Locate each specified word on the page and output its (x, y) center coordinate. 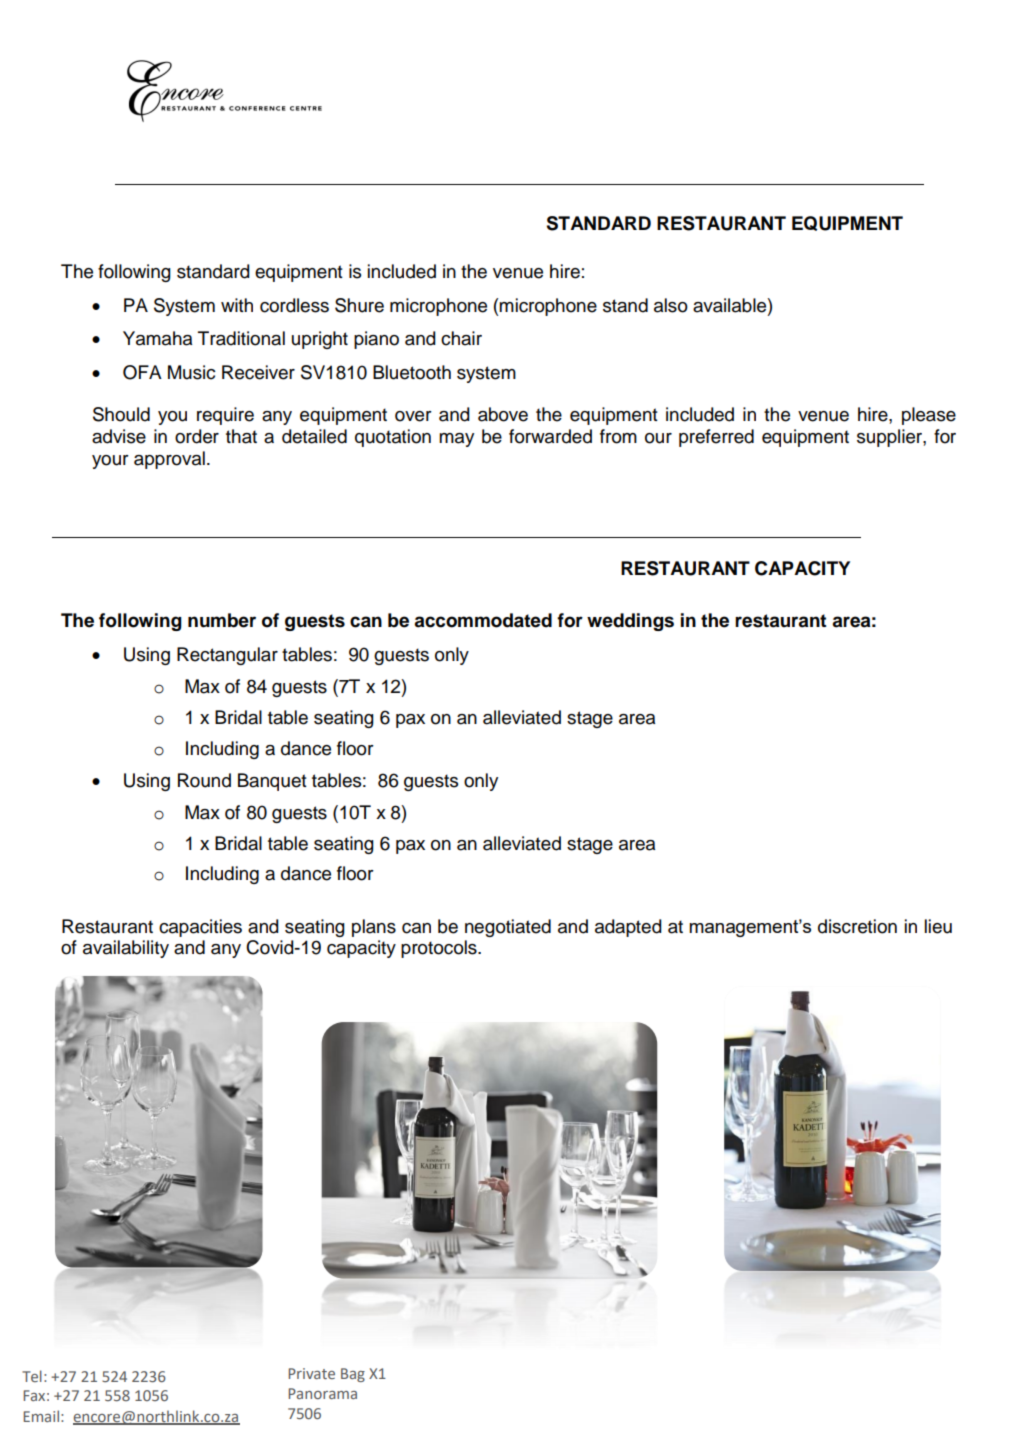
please (929, 416)
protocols (440, 949)
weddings (630, 622)
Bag (353, 1375)
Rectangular (227, 656)
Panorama (322, 1393)
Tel (32, 1376)
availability (126, 949)
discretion (857, 926)
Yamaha (157, 338)
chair (461, 338)
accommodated (483, 620)
